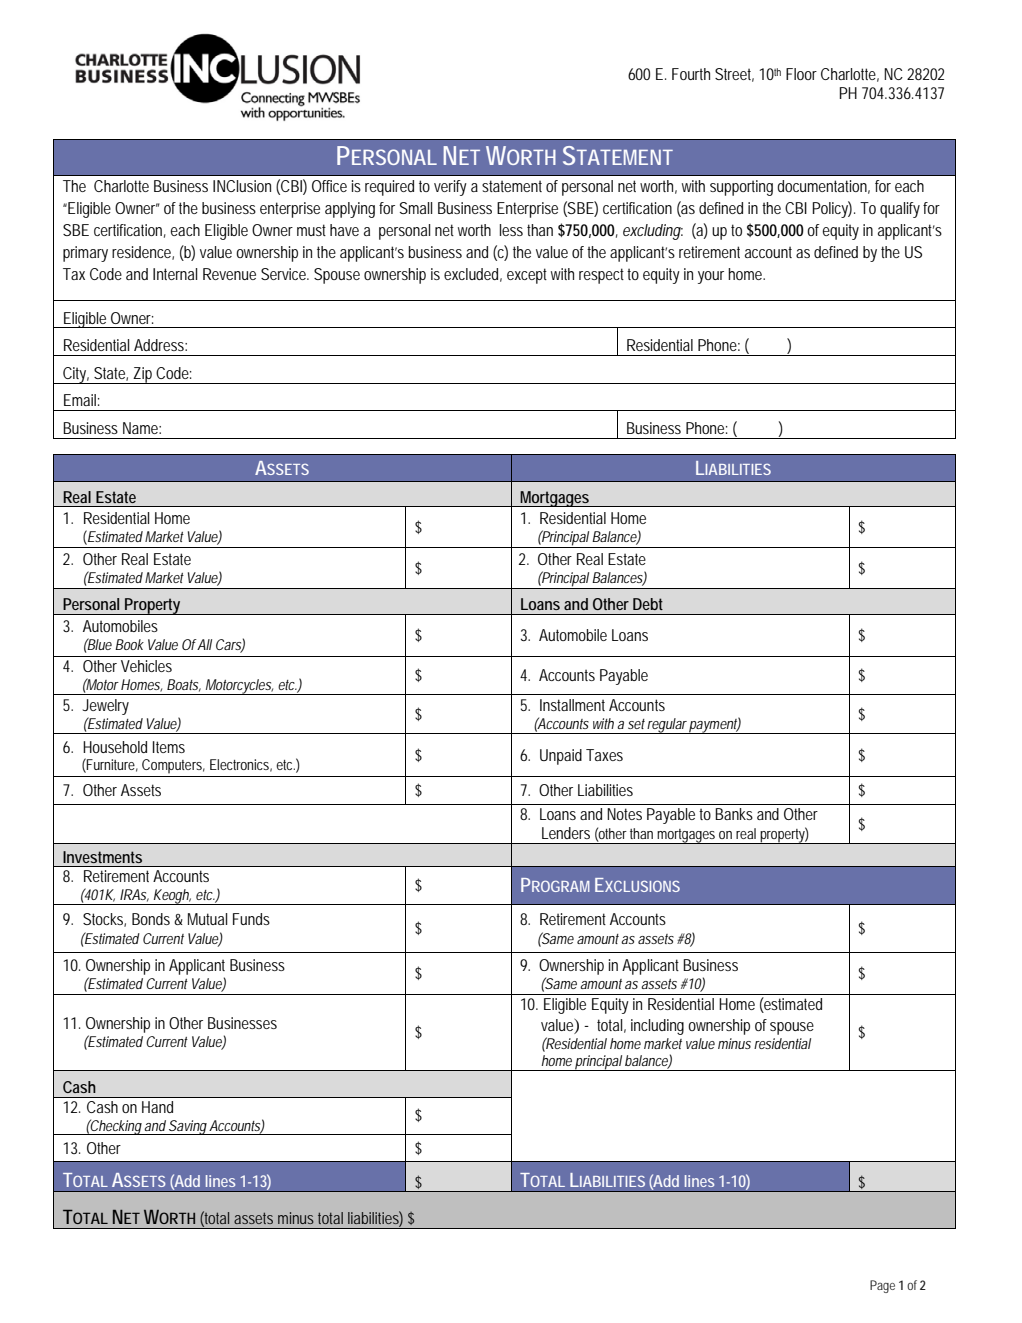 This page has height=1323, width=1022. Describe the element at coordinates (450, 188) in the page. I see `verify` at that location.
